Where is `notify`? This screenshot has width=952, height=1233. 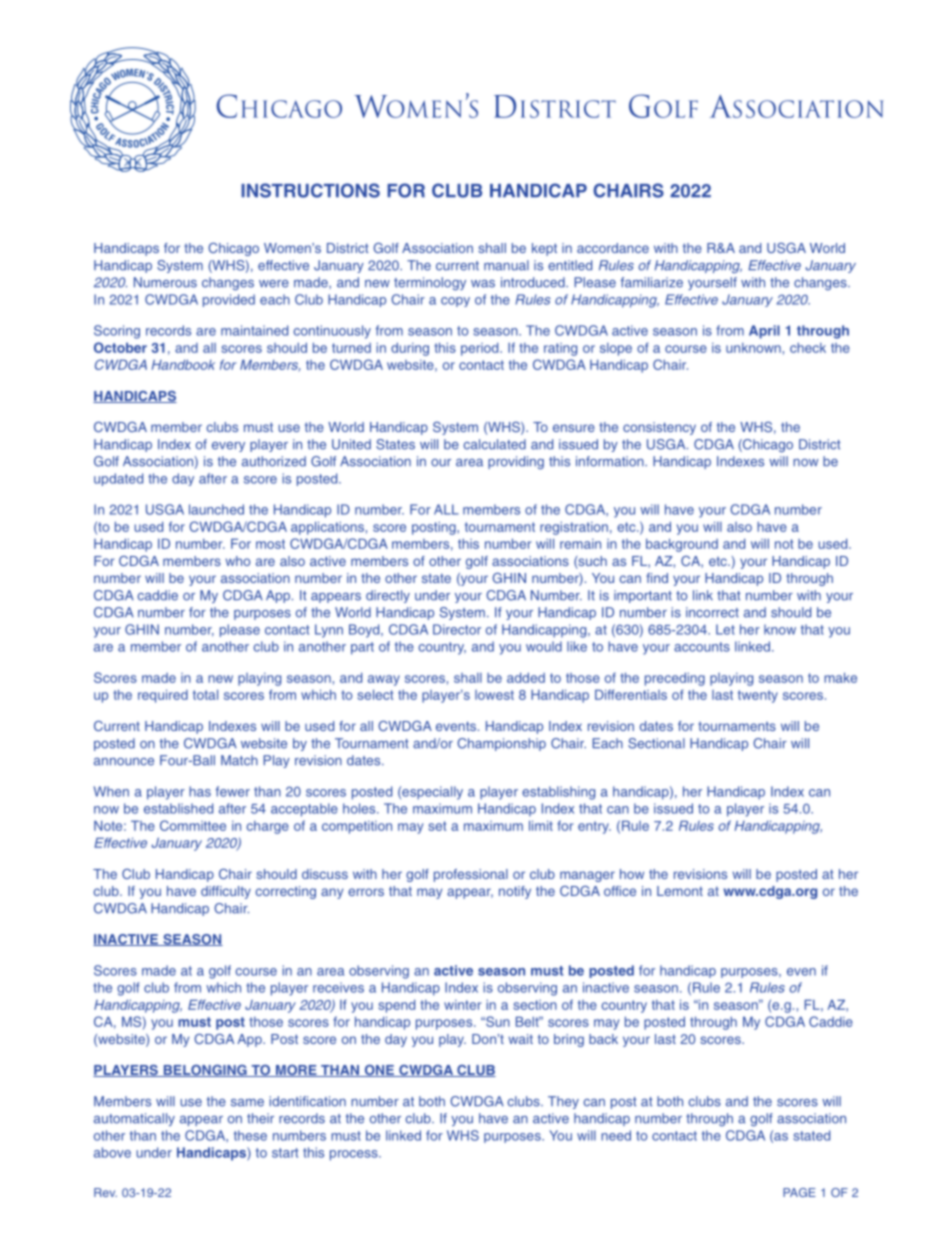
notify is located at coordinates (515, 892).
